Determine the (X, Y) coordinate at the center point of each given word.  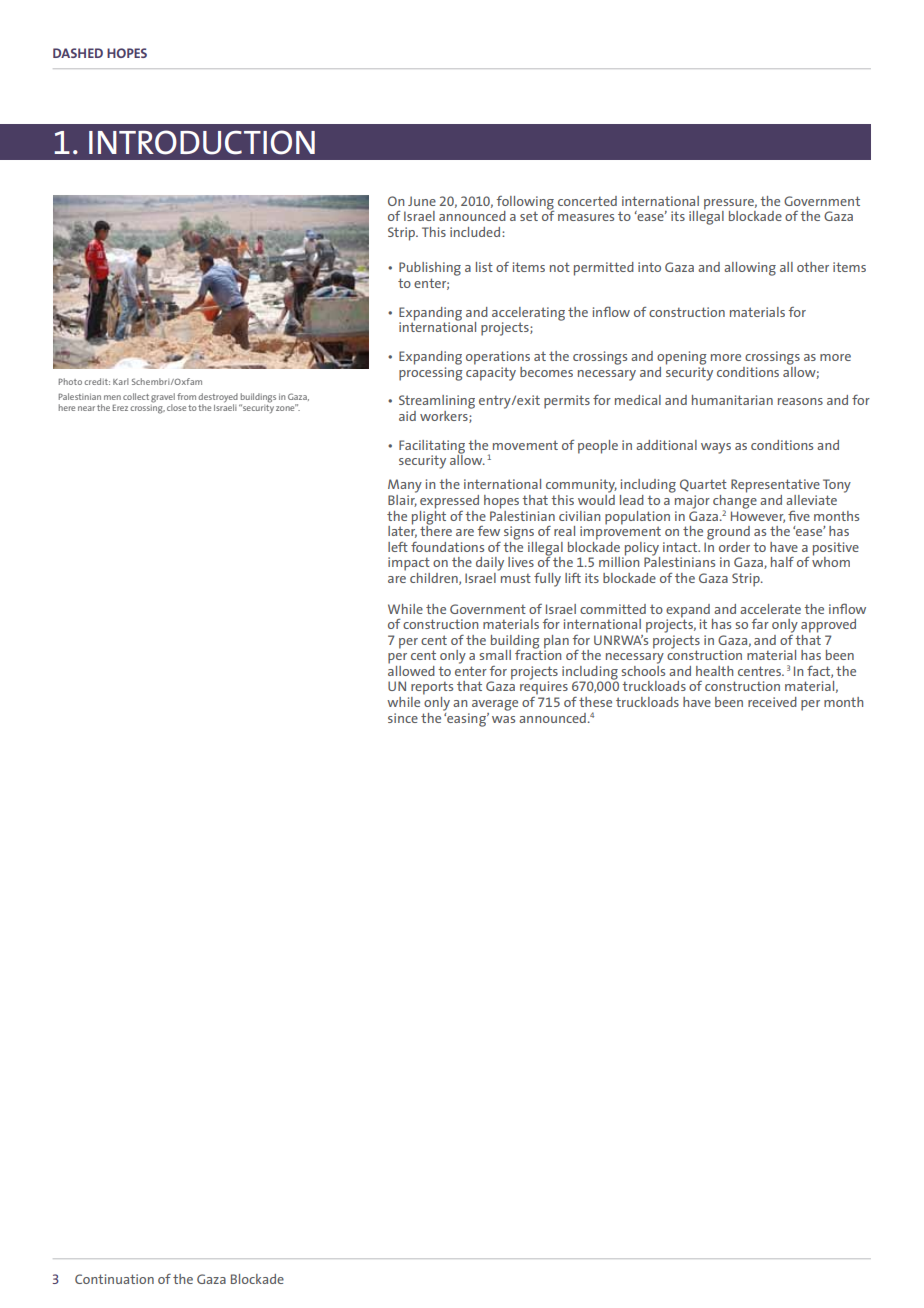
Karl (121, 381)
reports (432, 688)
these (595, 702)
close (176, 407)
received (772, 702)
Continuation (114, 1279)
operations (498, 358)
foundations (447, 547)
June (422, 201)
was (503, 719)
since (403, 718)
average (495, 705)
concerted (587, 201)
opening (682, 358)
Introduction (202, 142)
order (734, 547)
